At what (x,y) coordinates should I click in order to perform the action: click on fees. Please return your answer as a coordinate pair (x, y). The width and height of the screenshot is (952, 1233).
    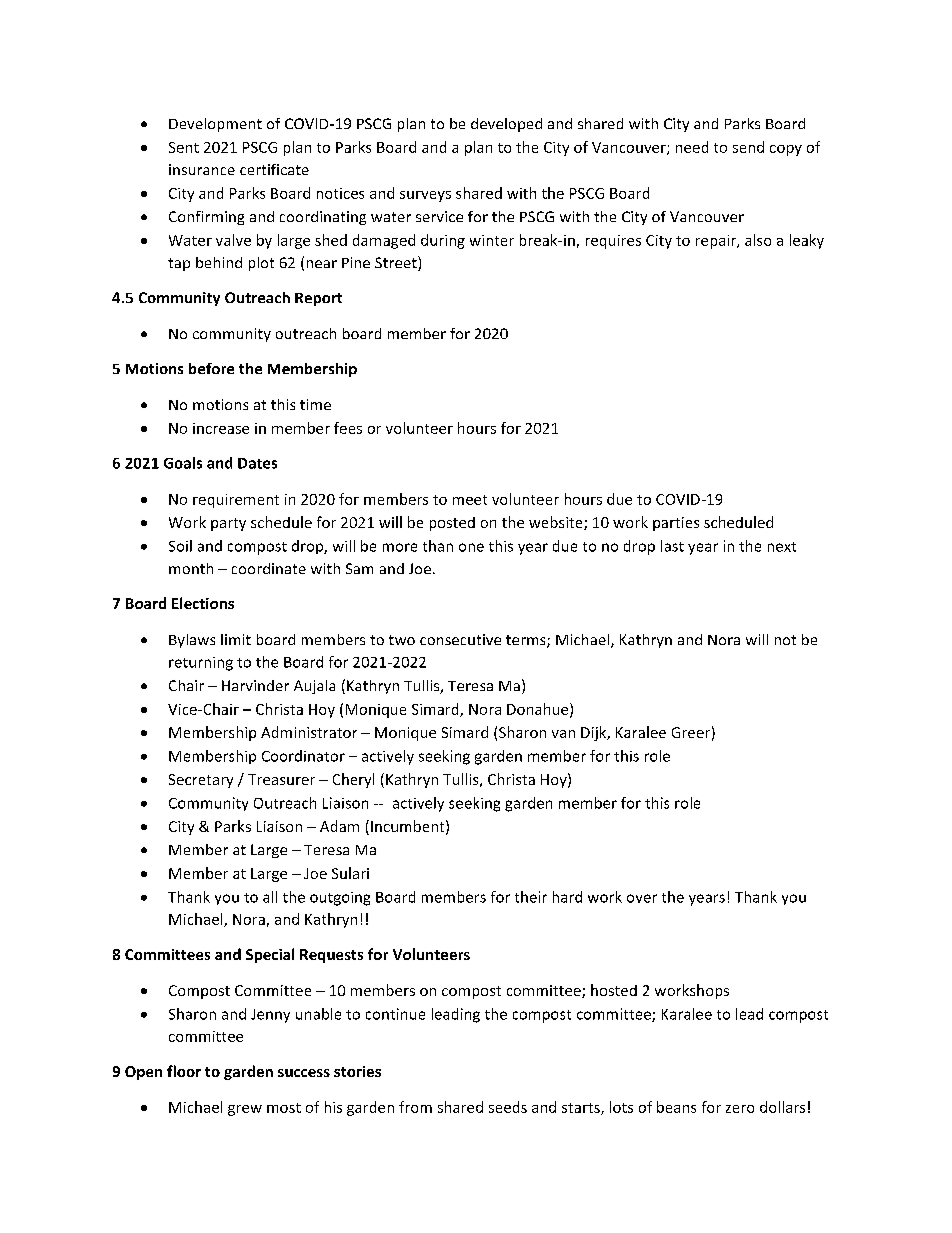
    Looking at the image, I should click on (348, 428).
